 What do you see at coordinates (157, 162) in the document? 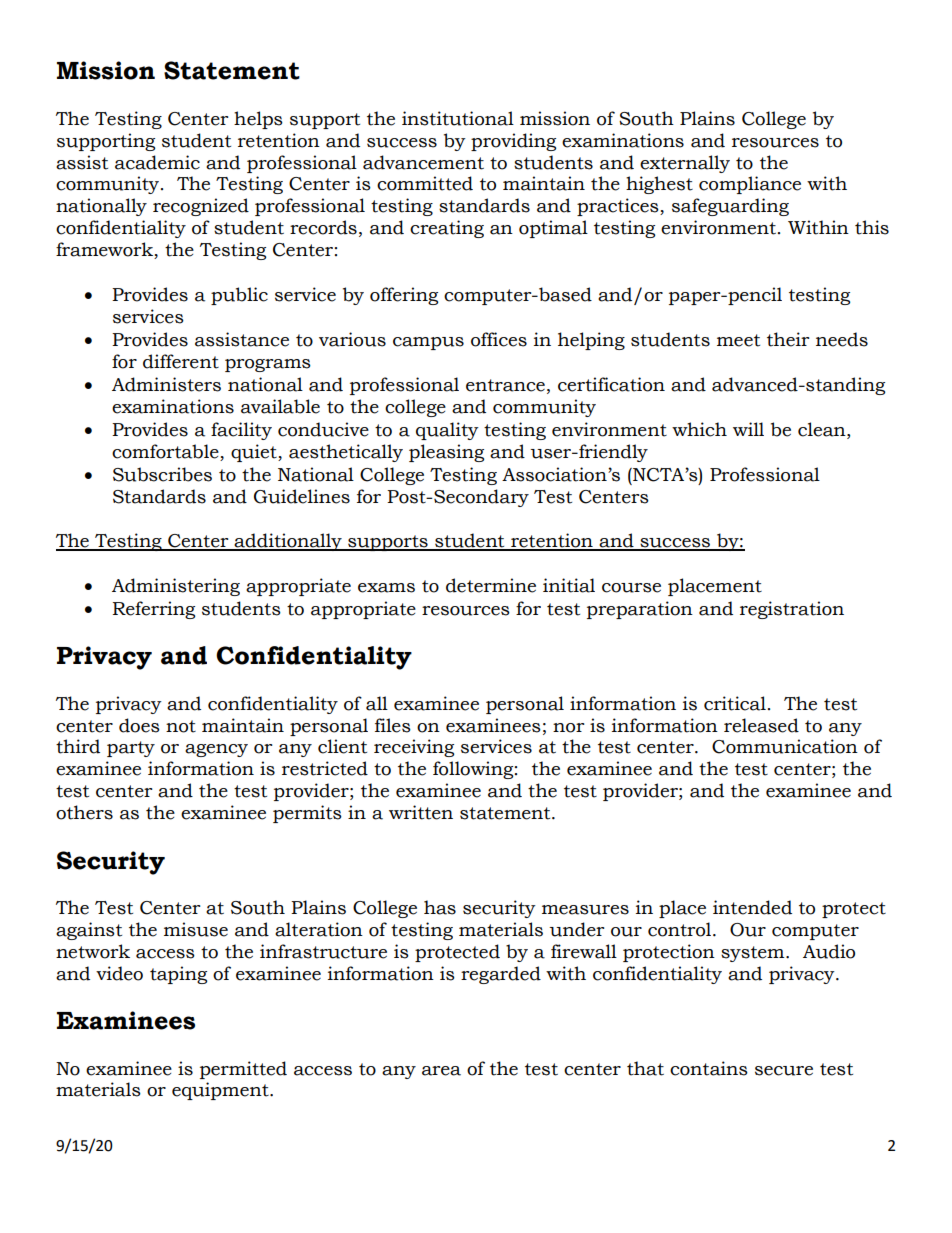
I see `academic` at bounding box center [157, 162].
